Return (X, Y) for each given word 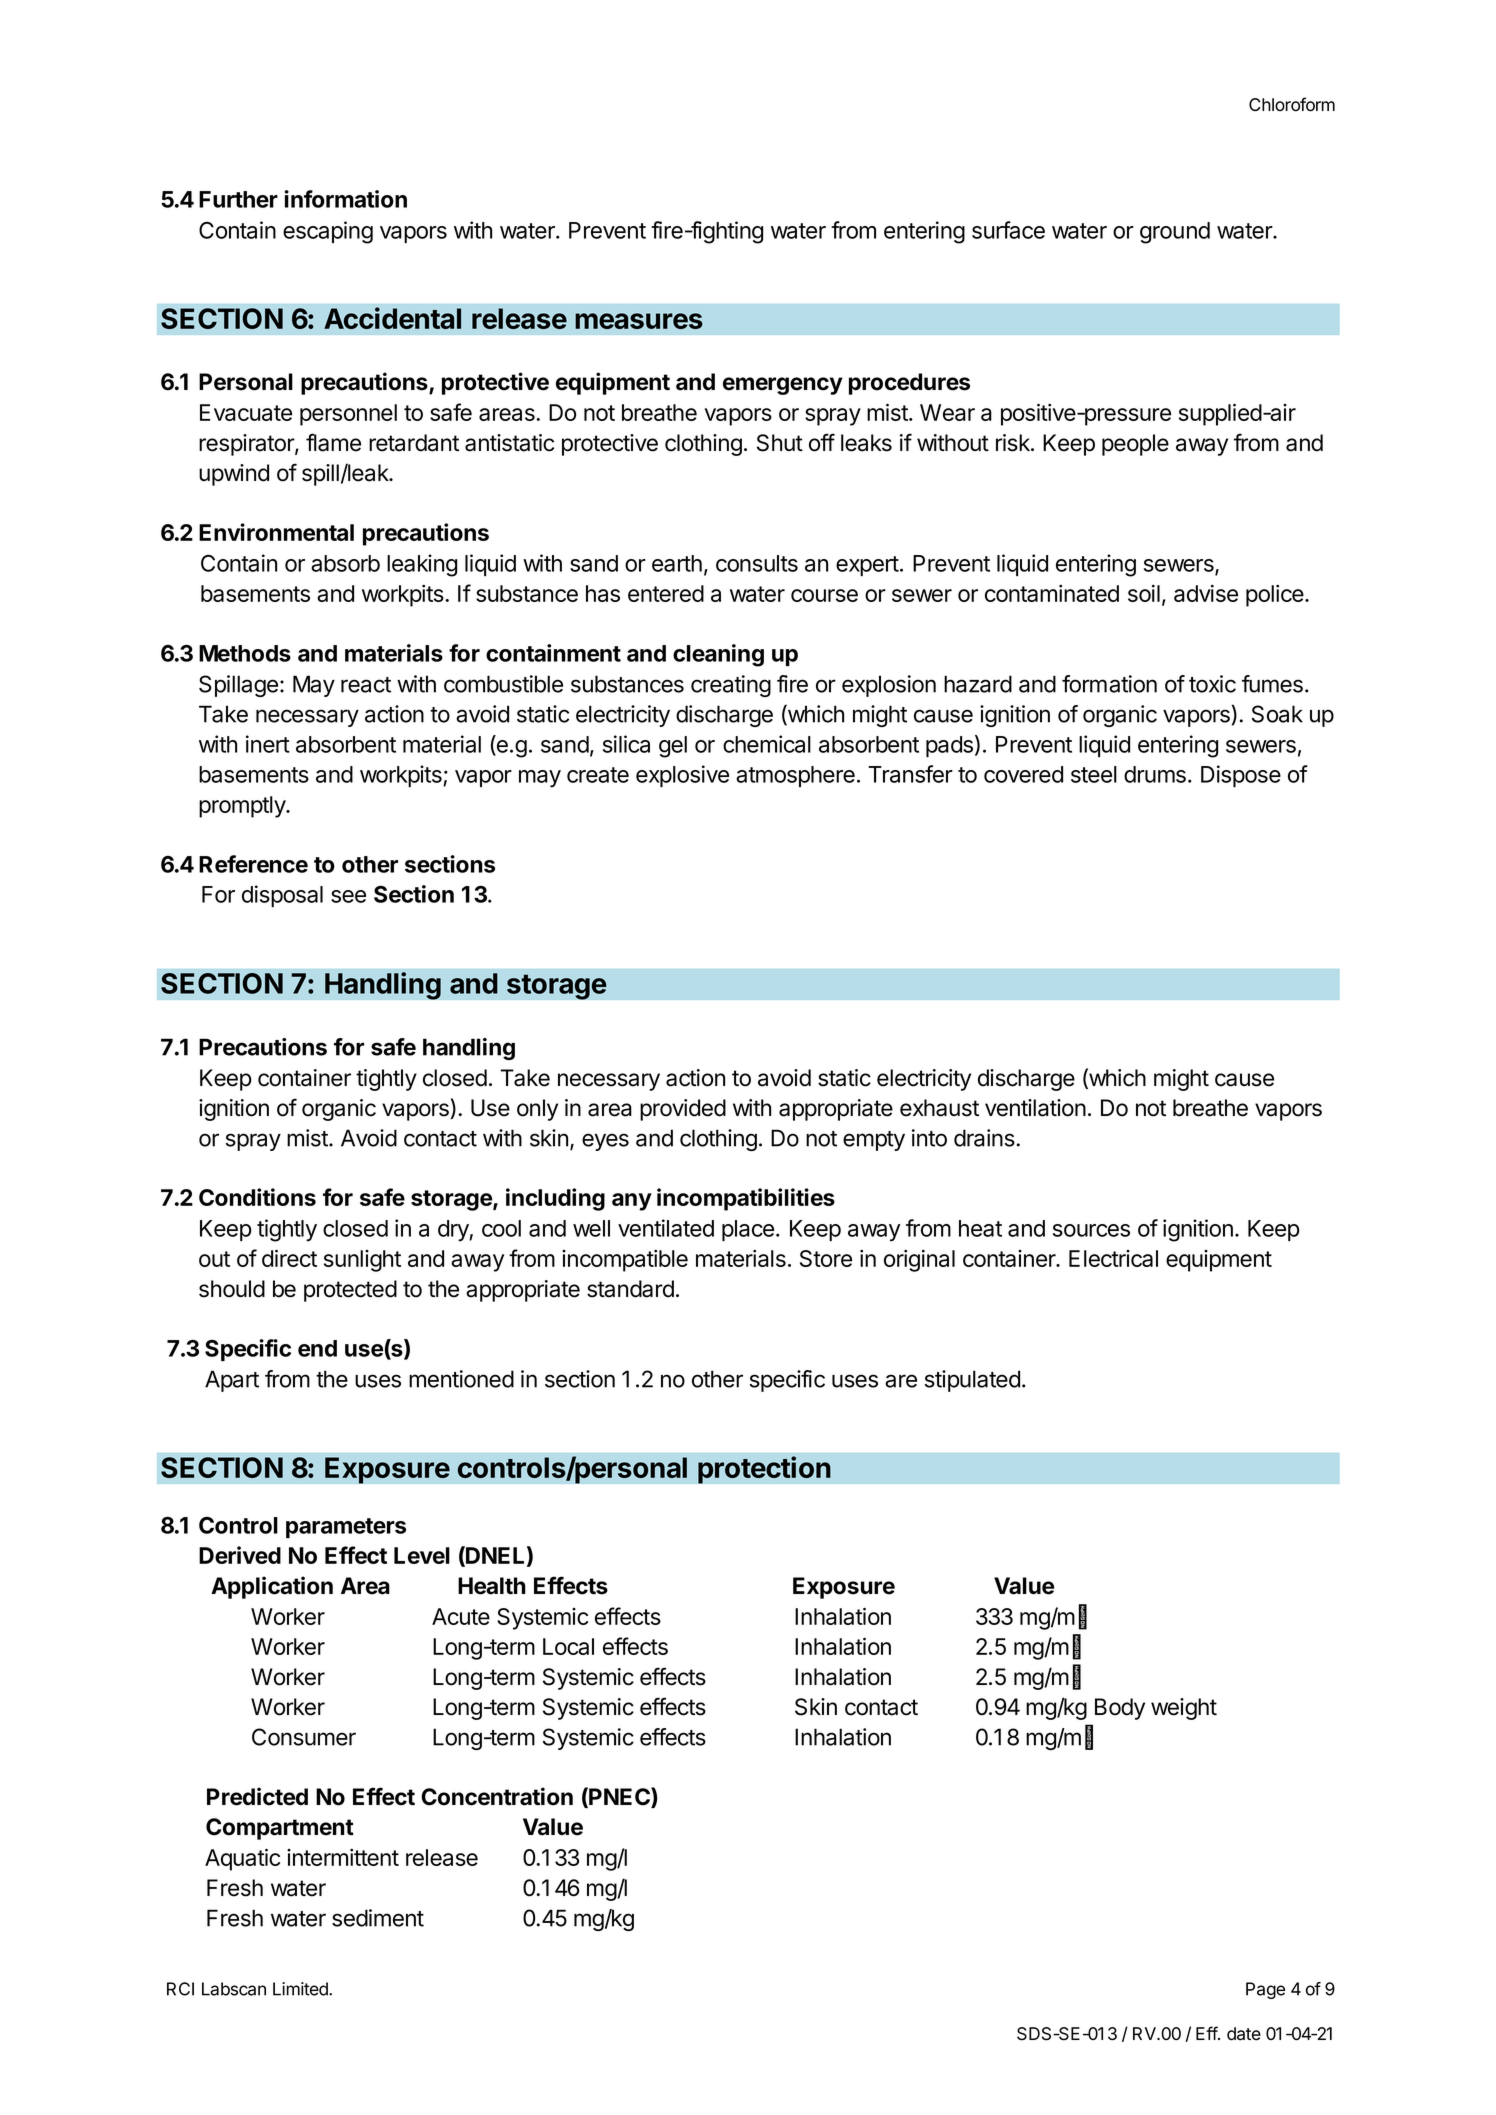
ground (1175, 233)
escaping (328, 232)
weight (1184, 1709)
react (366, 685)
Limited (301, 1989)
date (1244, 2034)
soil (1144, 593)
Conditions (257, 1197)
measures (639, 321)
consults (757, 563)
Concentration (497, 1796)
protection (764, 1470)
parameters (346, 1528)
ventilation (1035, 1108)
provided (683, 1110)
